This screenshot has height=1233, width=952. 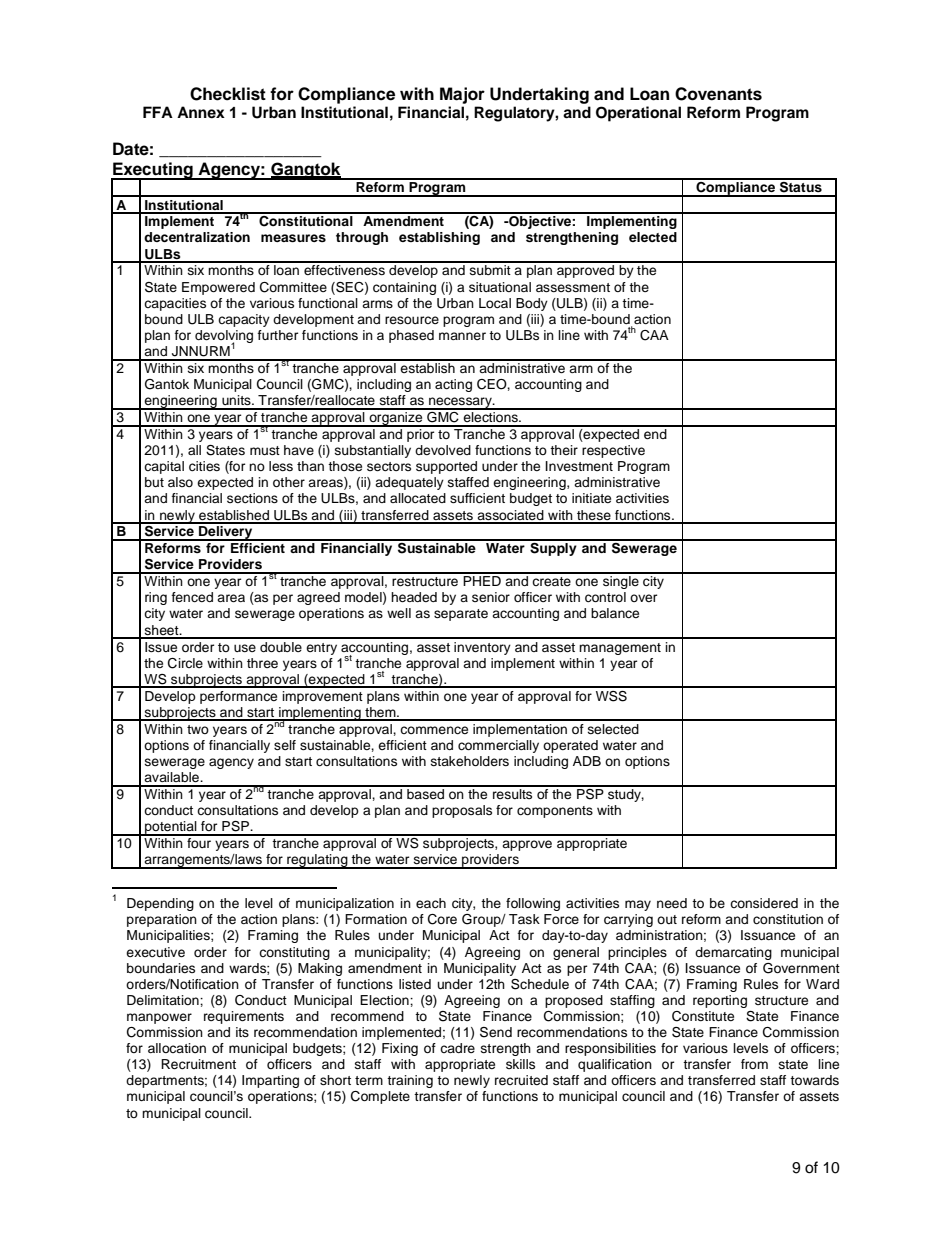 What do you see at coordinates (171, 828) in the screenshot?
I see `potential` at bounding box center [171, 828].
